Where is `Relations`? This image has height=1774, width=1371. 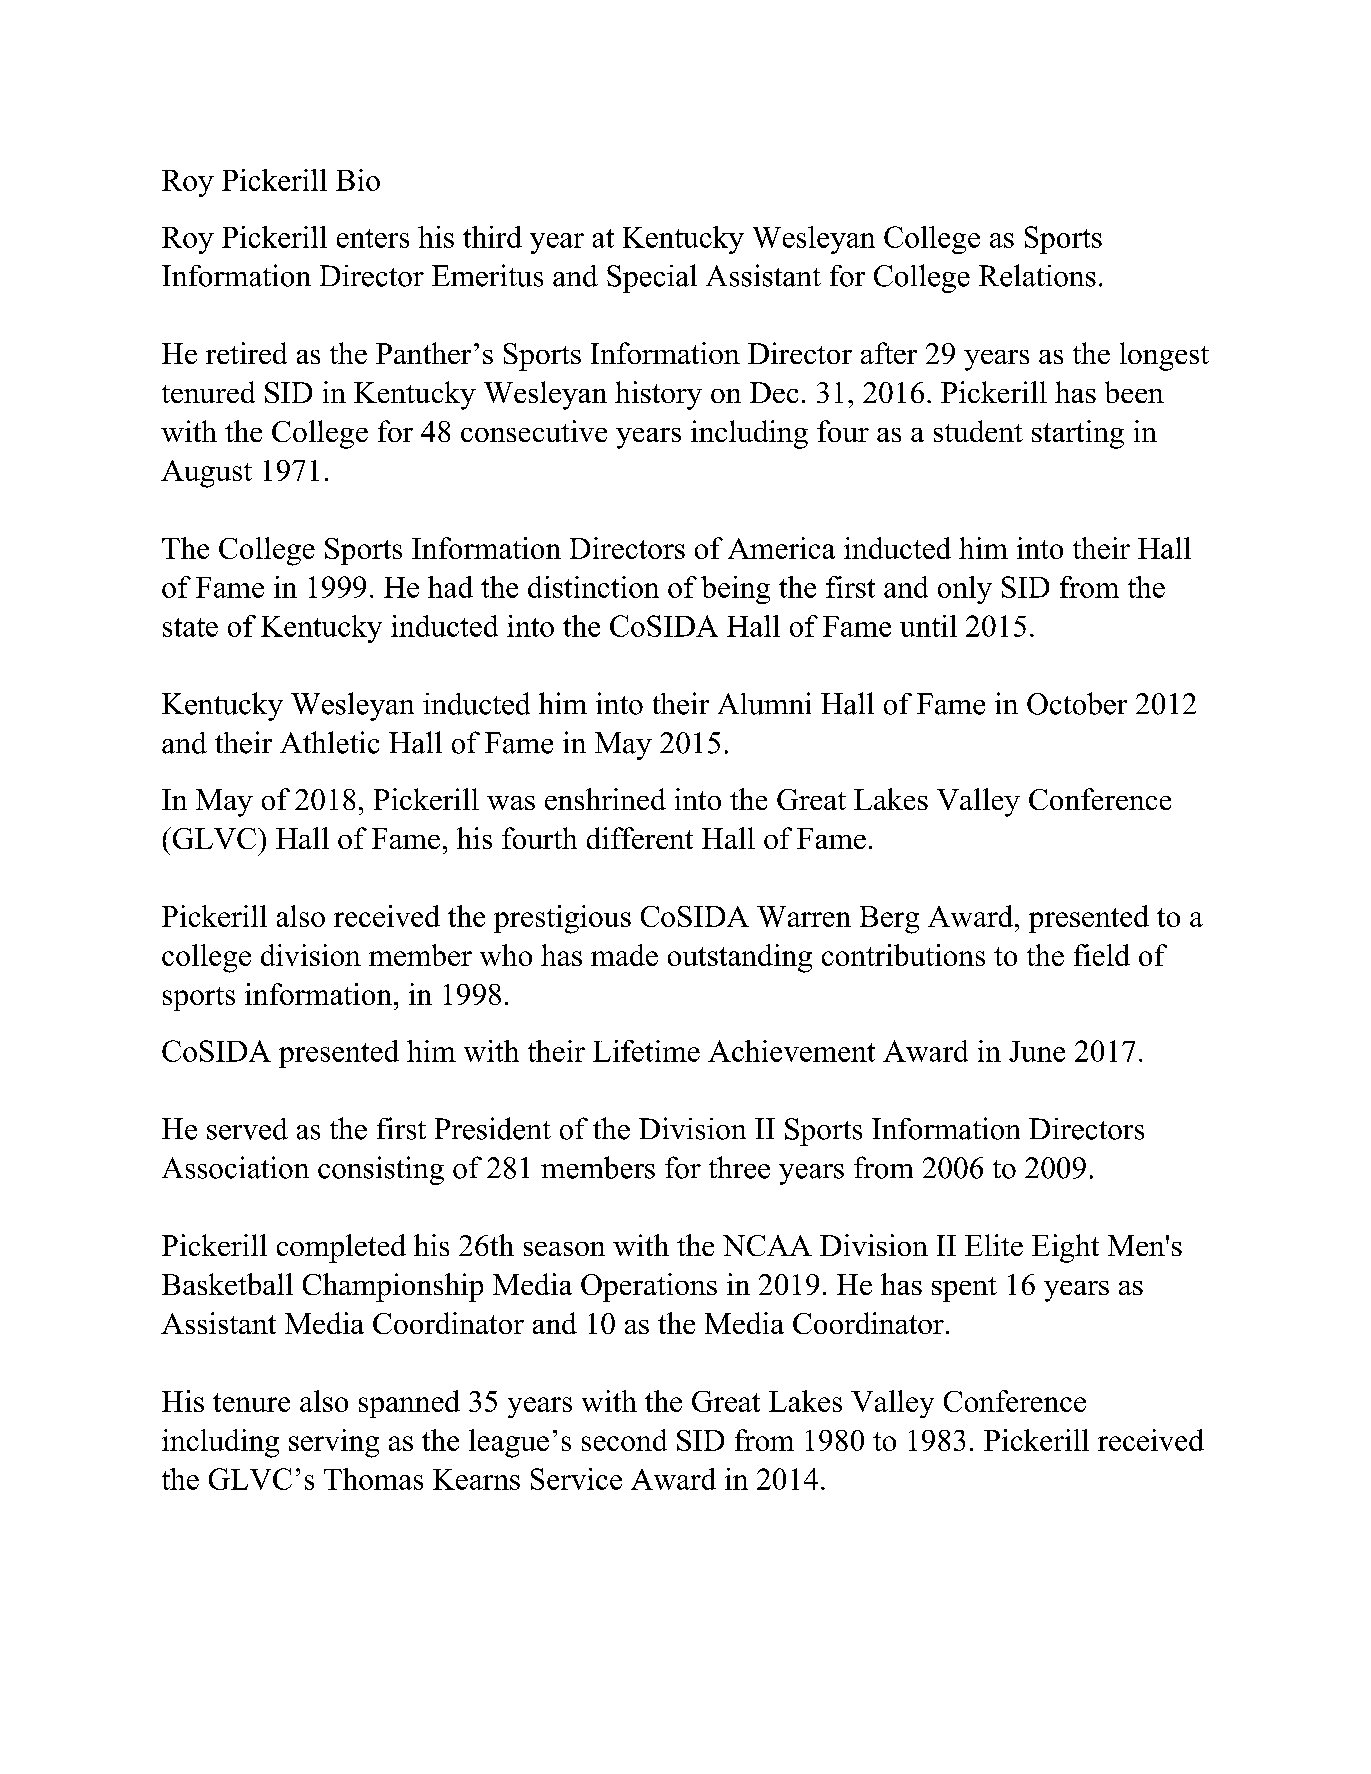 Relations is located at coordinates (1037, 275).
